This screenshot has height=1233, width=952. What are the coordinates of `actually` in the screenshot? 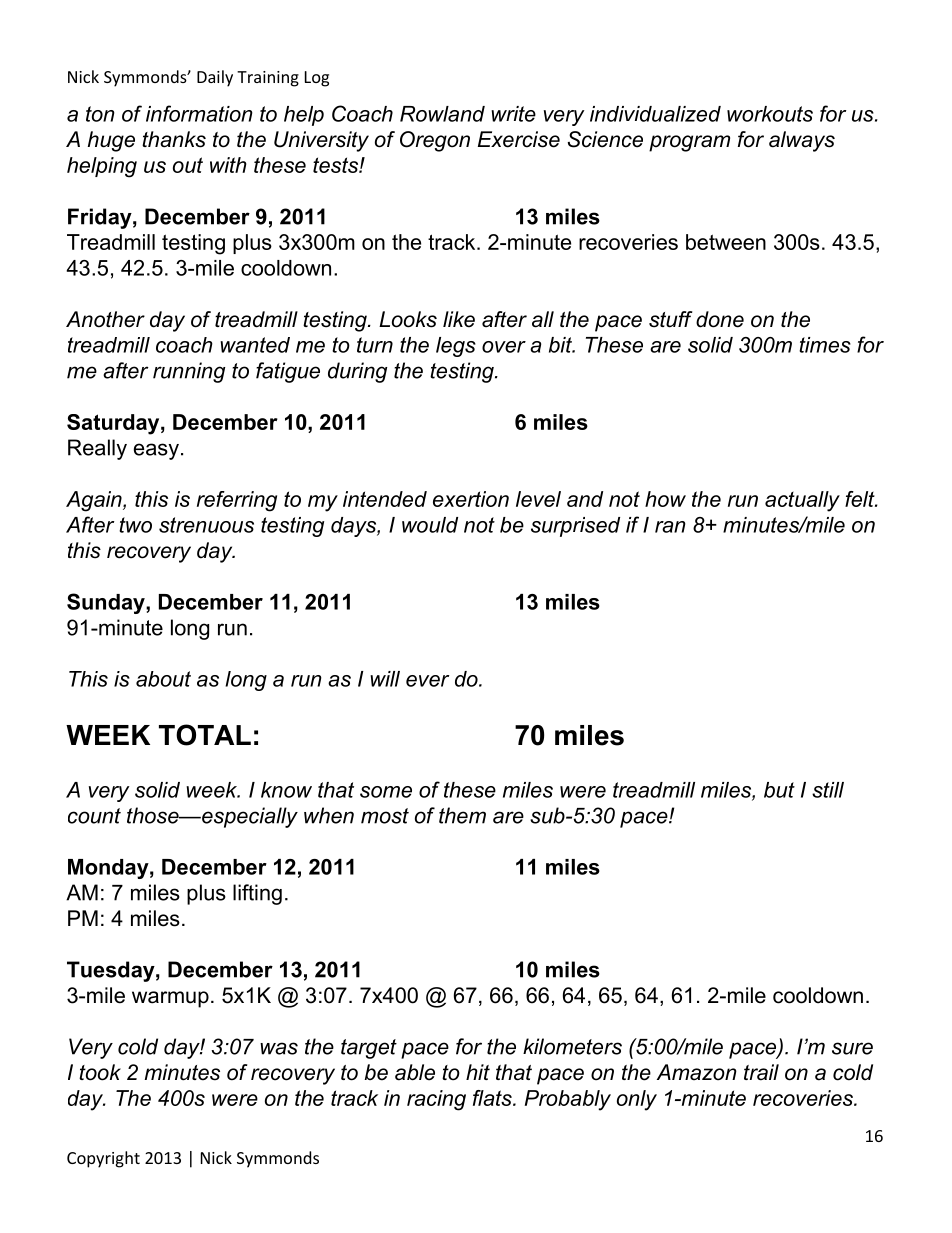 It's located at (802, 501).
